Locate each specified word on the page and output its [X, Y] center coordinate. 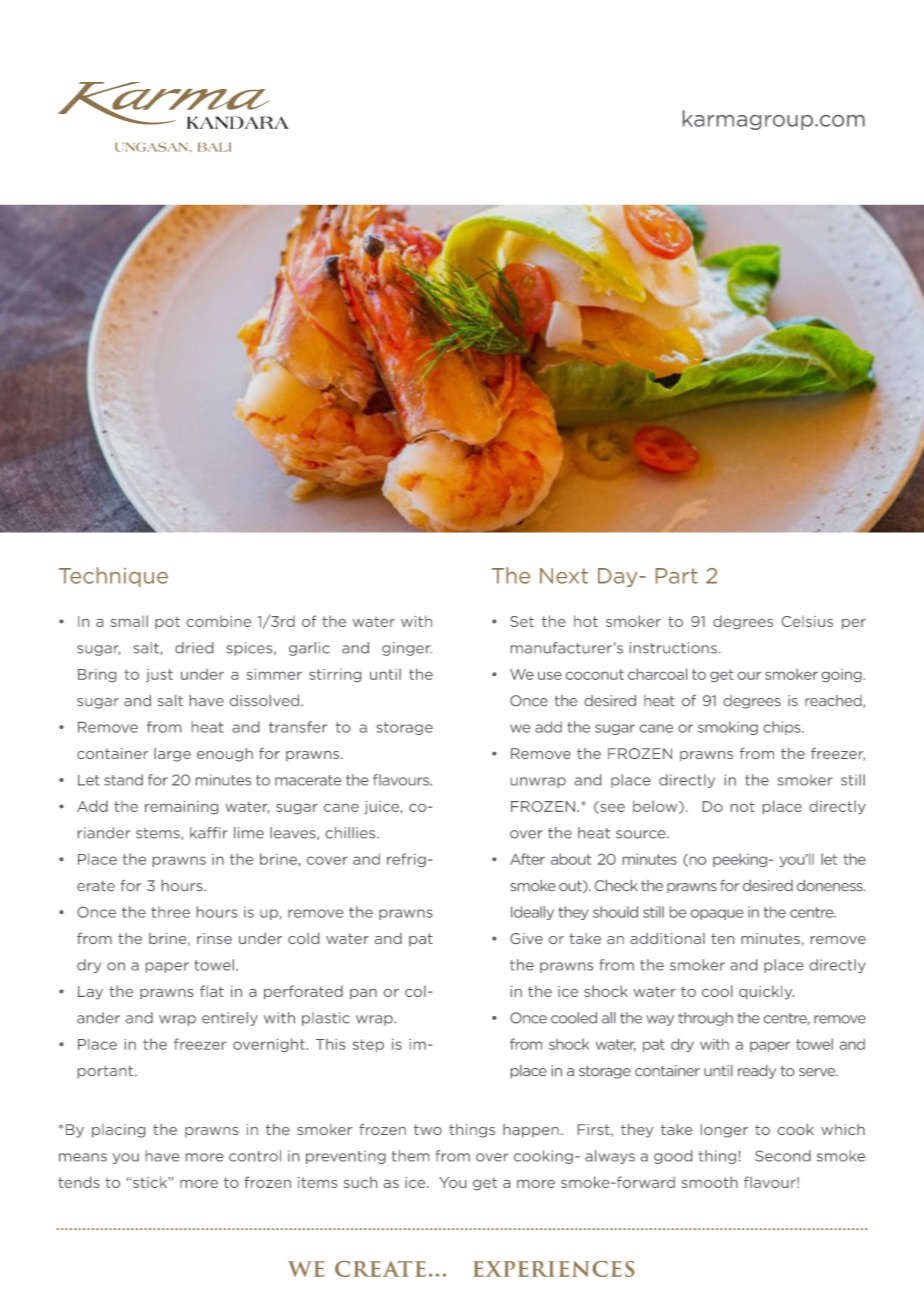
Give [526, 938]
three [170, 912]
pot [167, 622]
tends [79, 1182]
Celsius [807, 621]
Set [522, 621]
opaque [717, 914]
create [380, 1269]
